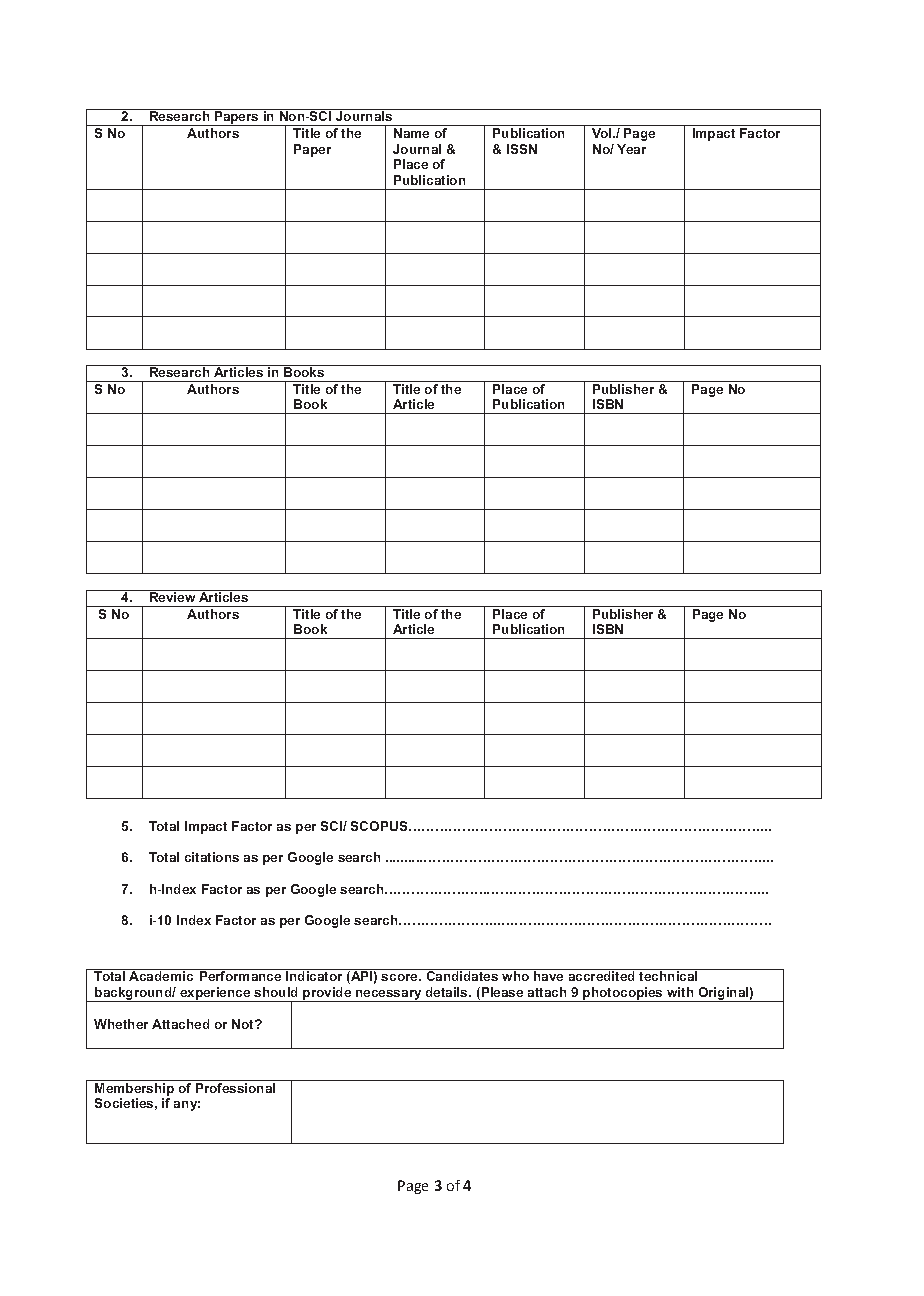 The width and height of the page is (924, 1296). What do you see at coordinates (631, 149) in the page?
I see `Year` at bounding box center [631, 149].
